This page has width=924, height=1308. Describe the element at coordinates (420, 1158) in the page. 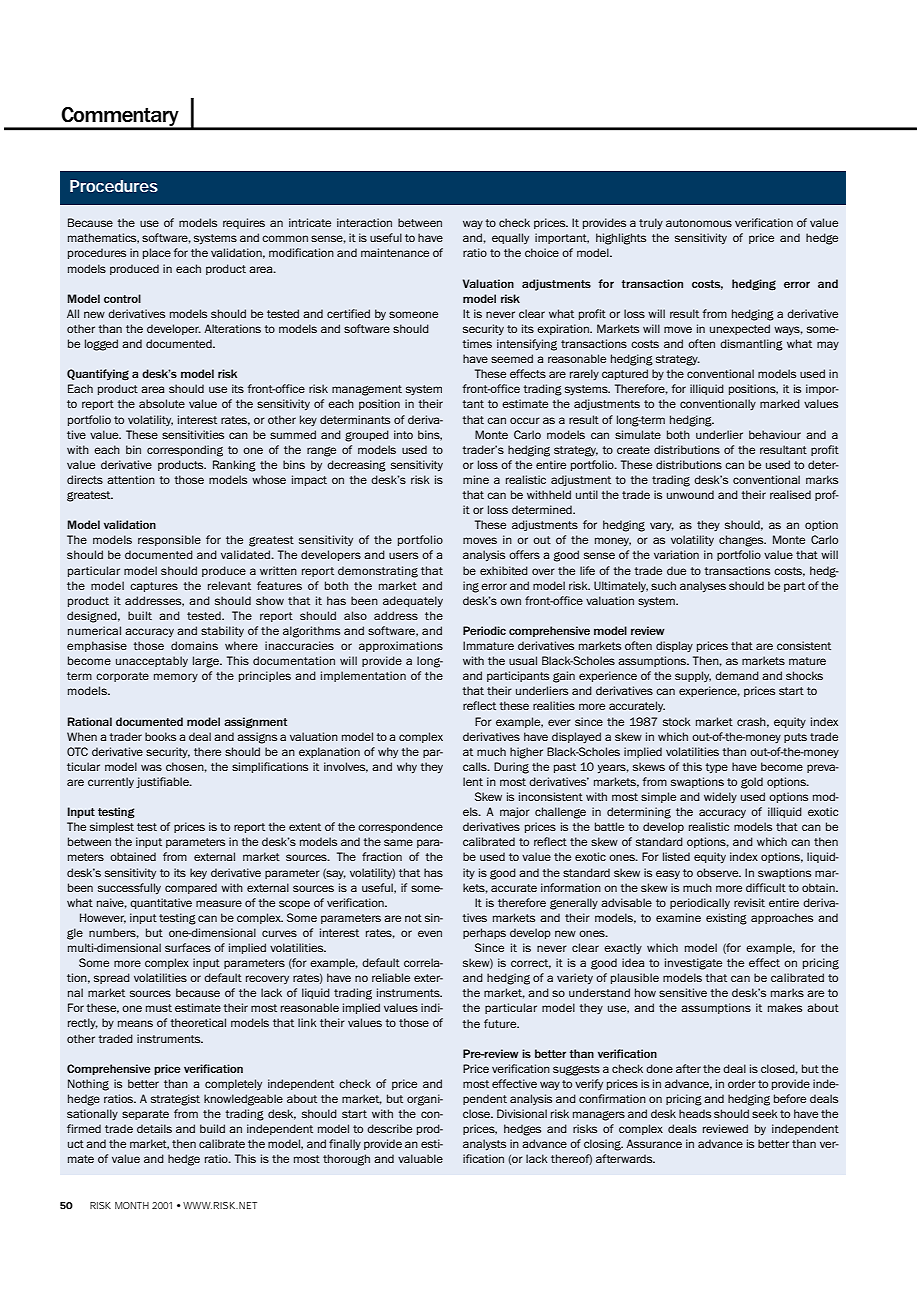

I see `valuable` at that location.
